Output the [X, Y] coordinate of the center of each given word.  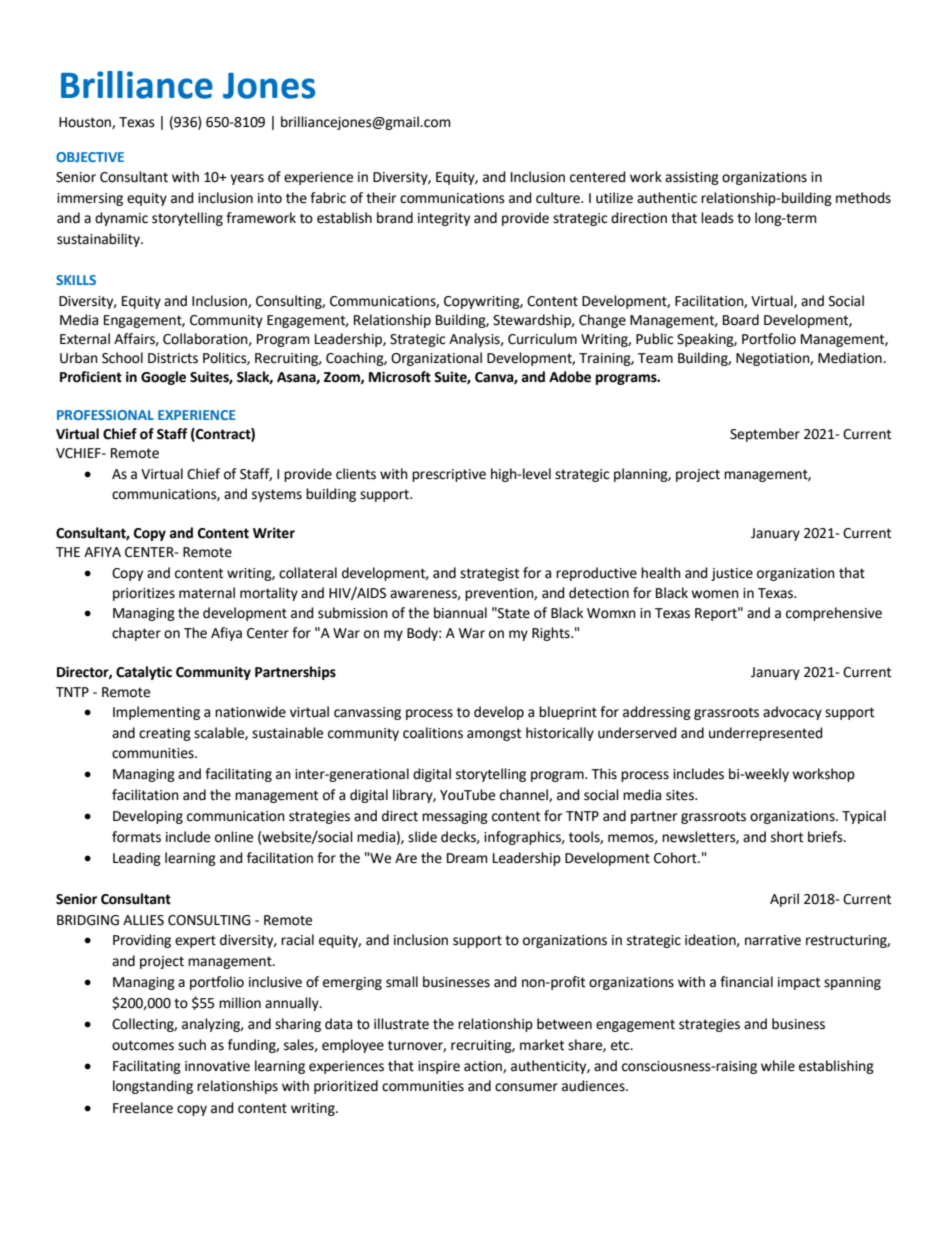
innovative [217, 1066]
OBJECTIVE [90, 157]
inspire [439, 1067]
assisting [692, 178]
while [778, 1066]
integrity [444, 219]
